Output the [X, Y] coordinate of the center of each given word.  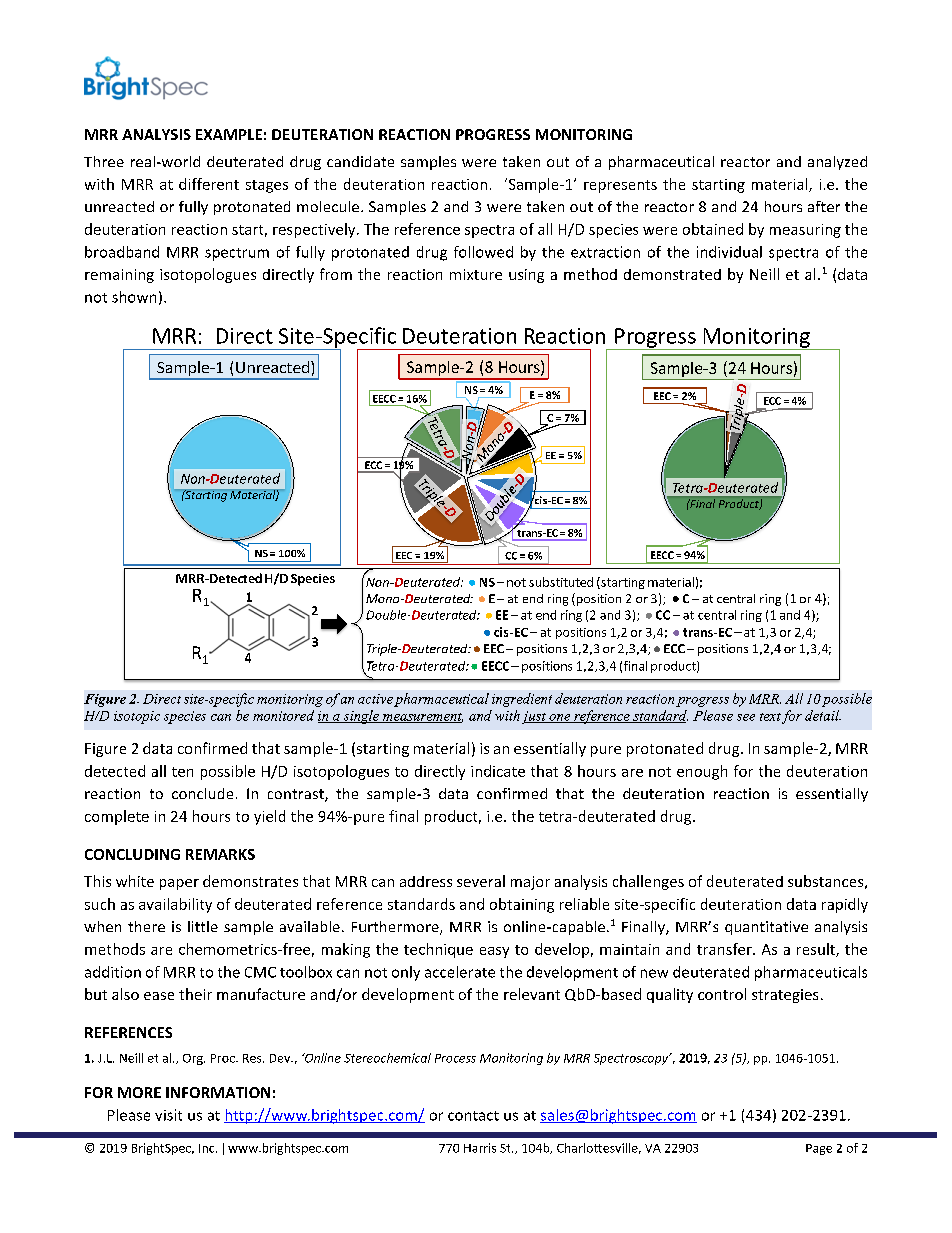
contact [473, 1116]
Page [819, 1149]
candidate [360, 161]
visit [168, 1115]
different [209, 184]
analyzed [837, 163]
